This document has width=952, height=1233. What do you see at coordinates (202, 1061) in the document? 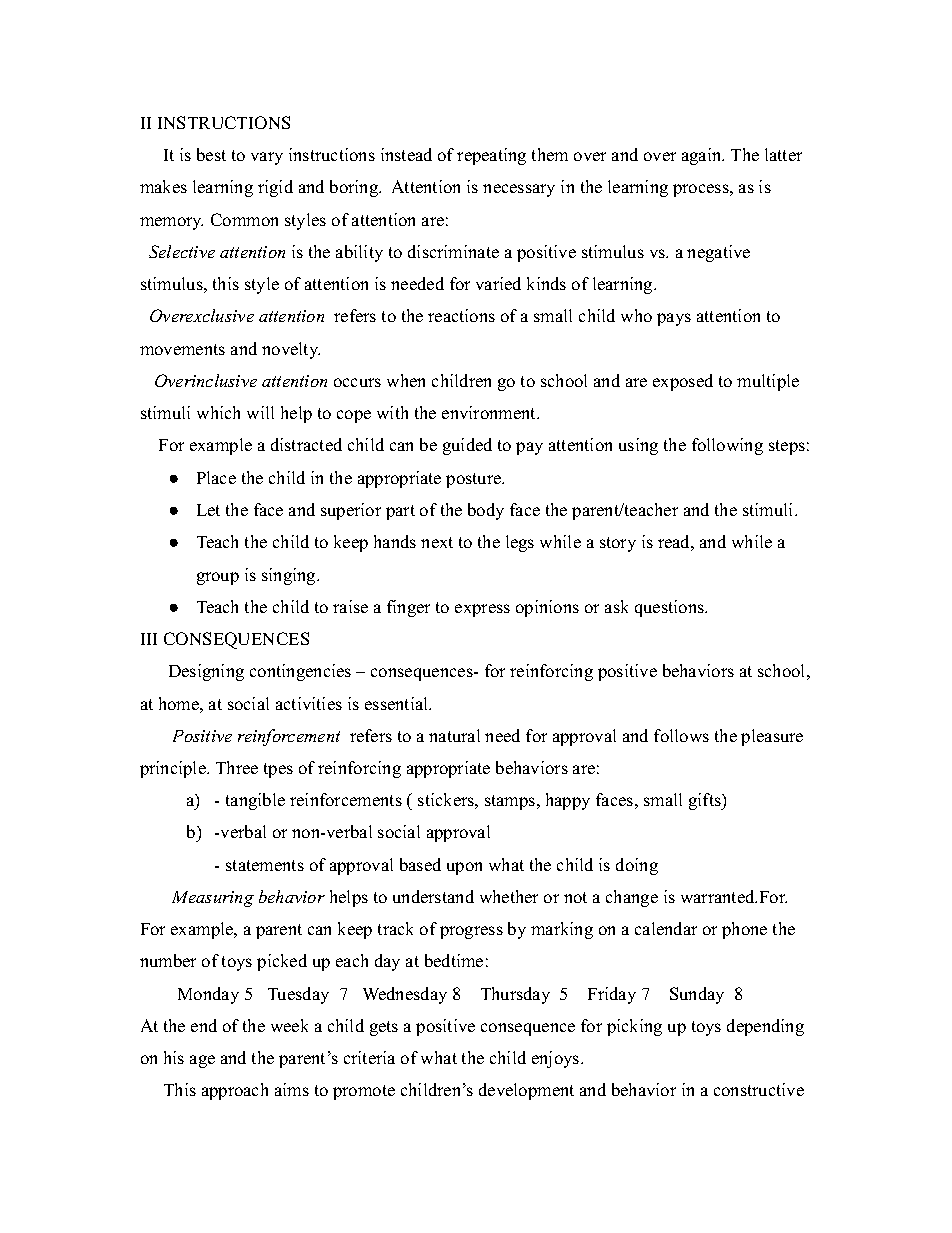
I see `age` at bounding box center [202, 1061].
